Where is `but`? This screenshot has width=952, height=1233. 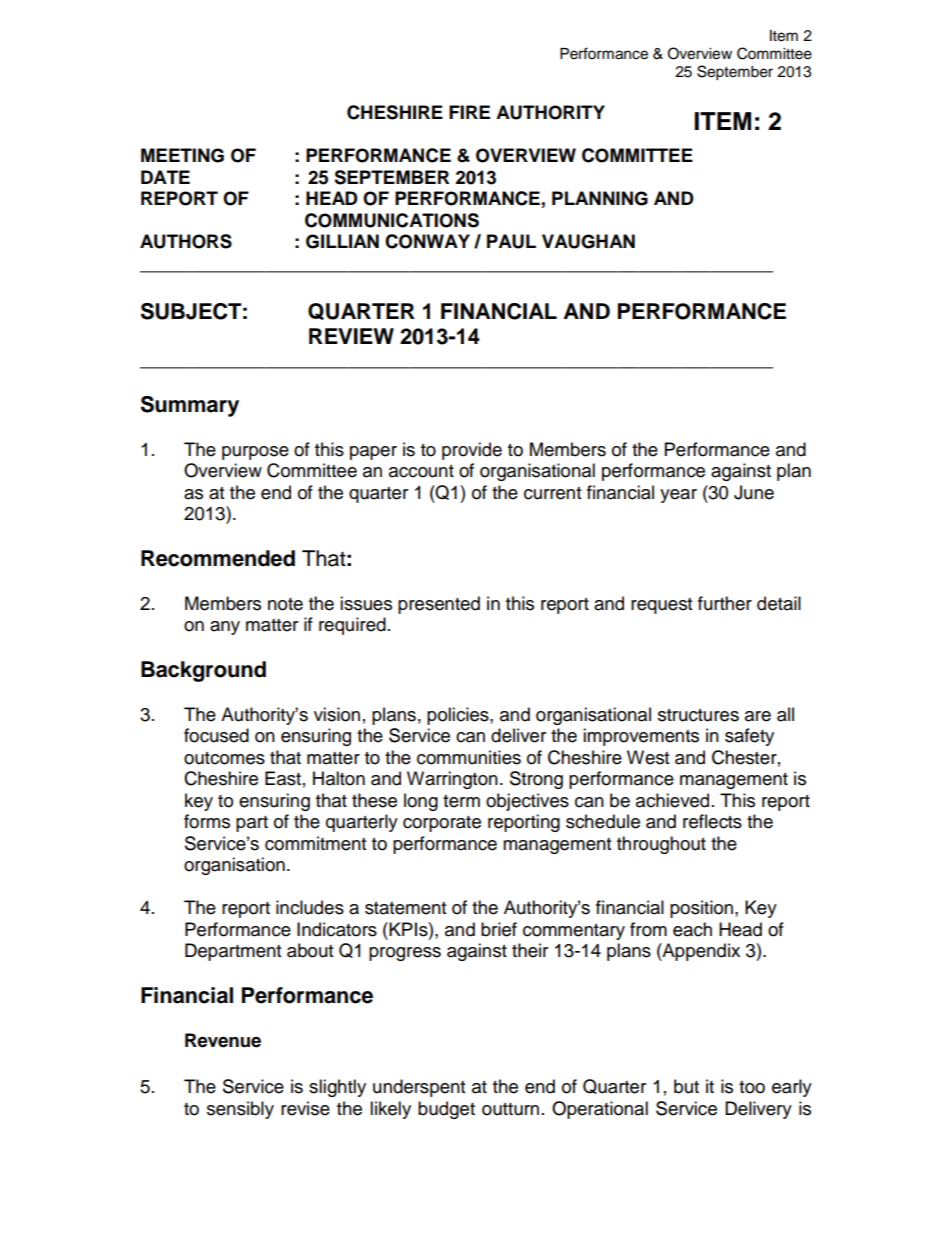 but is located at coordinates (686, 1086).
